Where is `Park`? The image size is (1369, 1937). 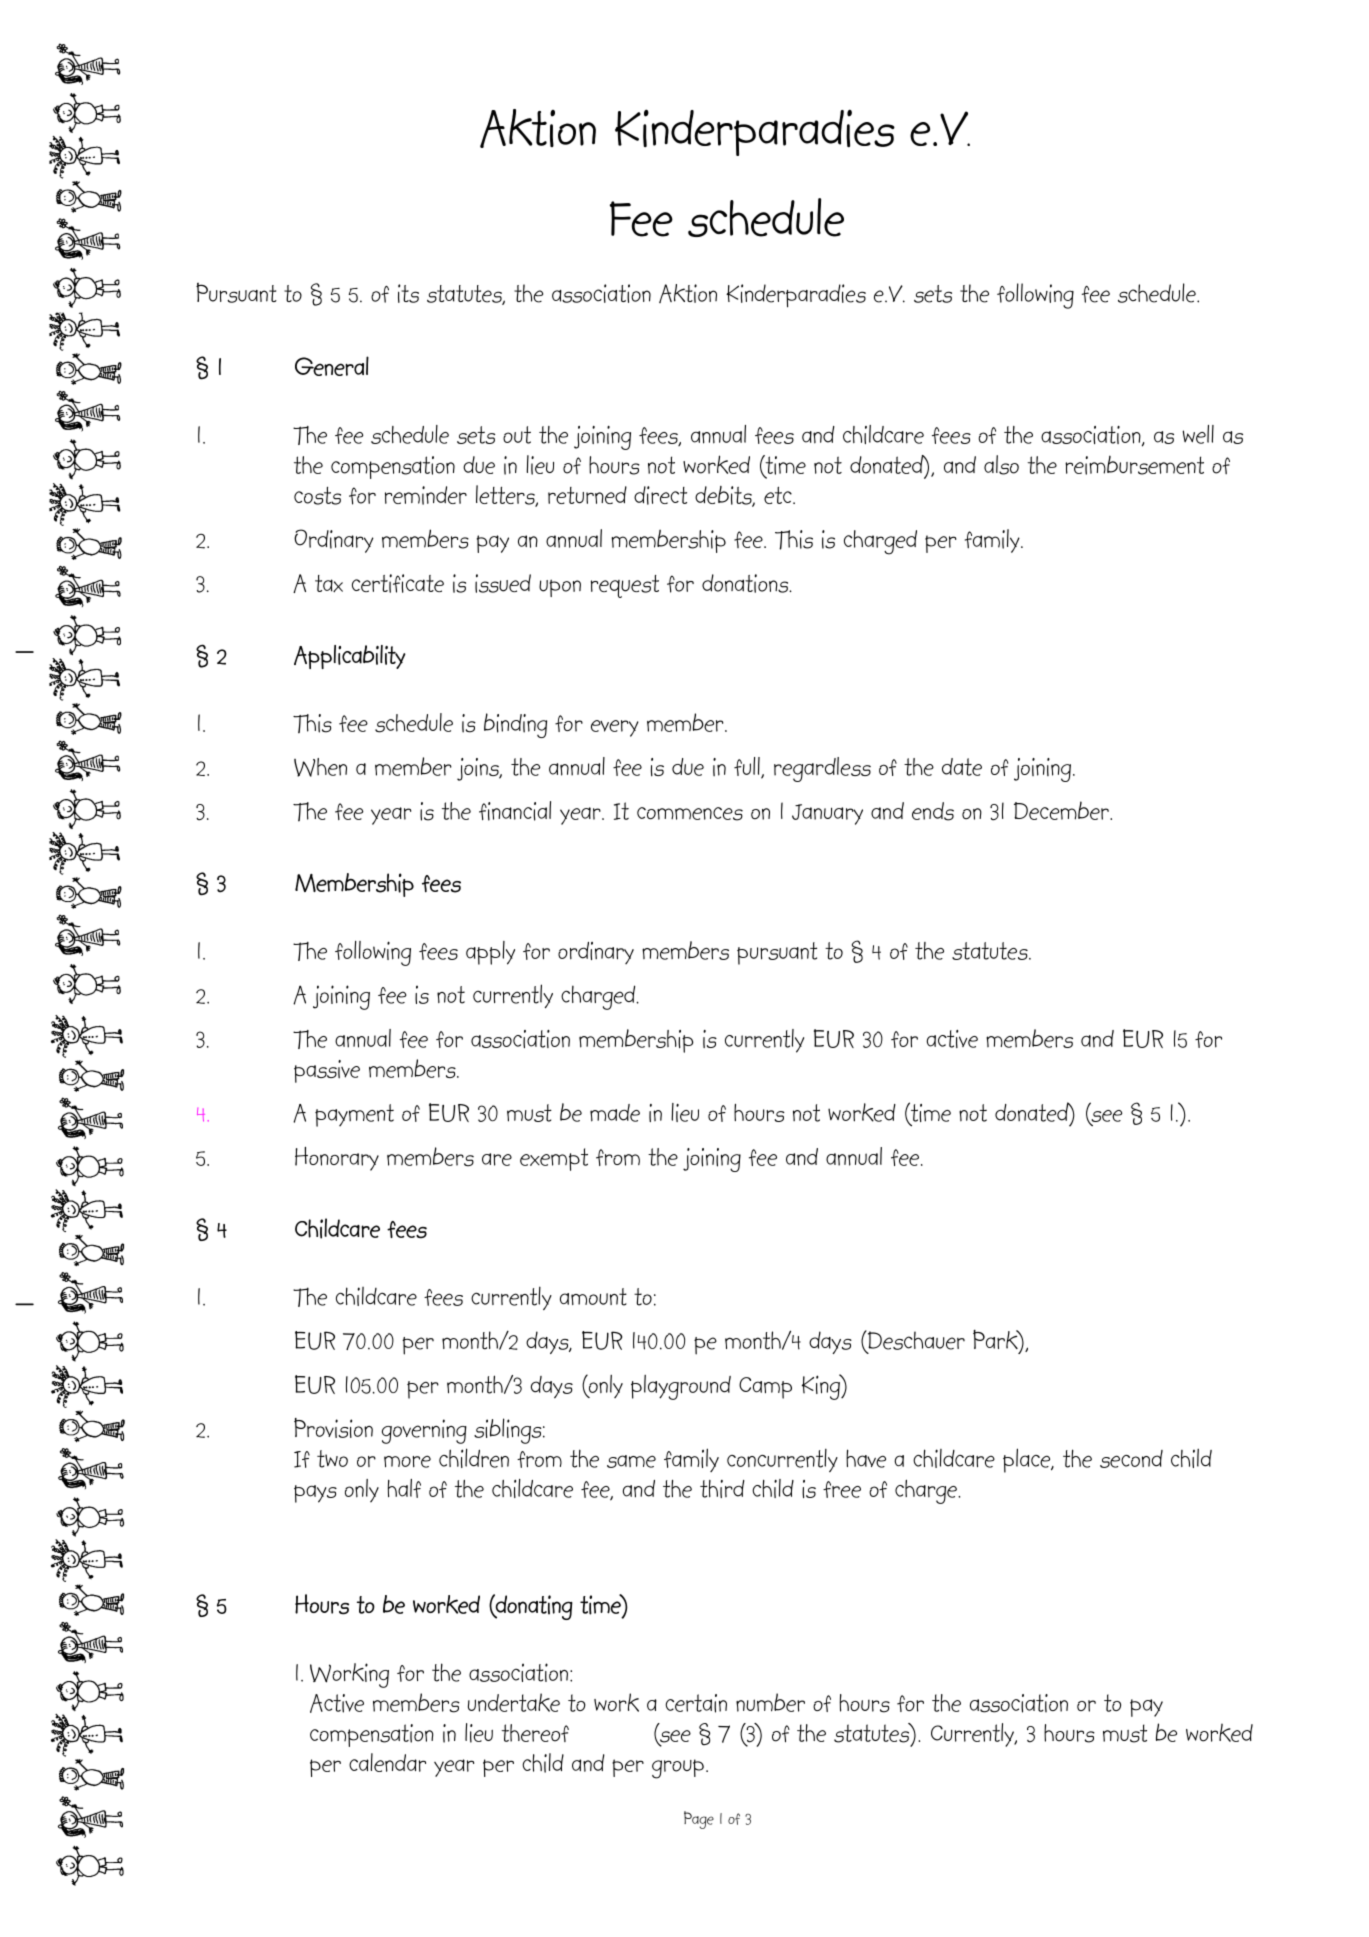 Park is located at coordinates (996, 1339).
